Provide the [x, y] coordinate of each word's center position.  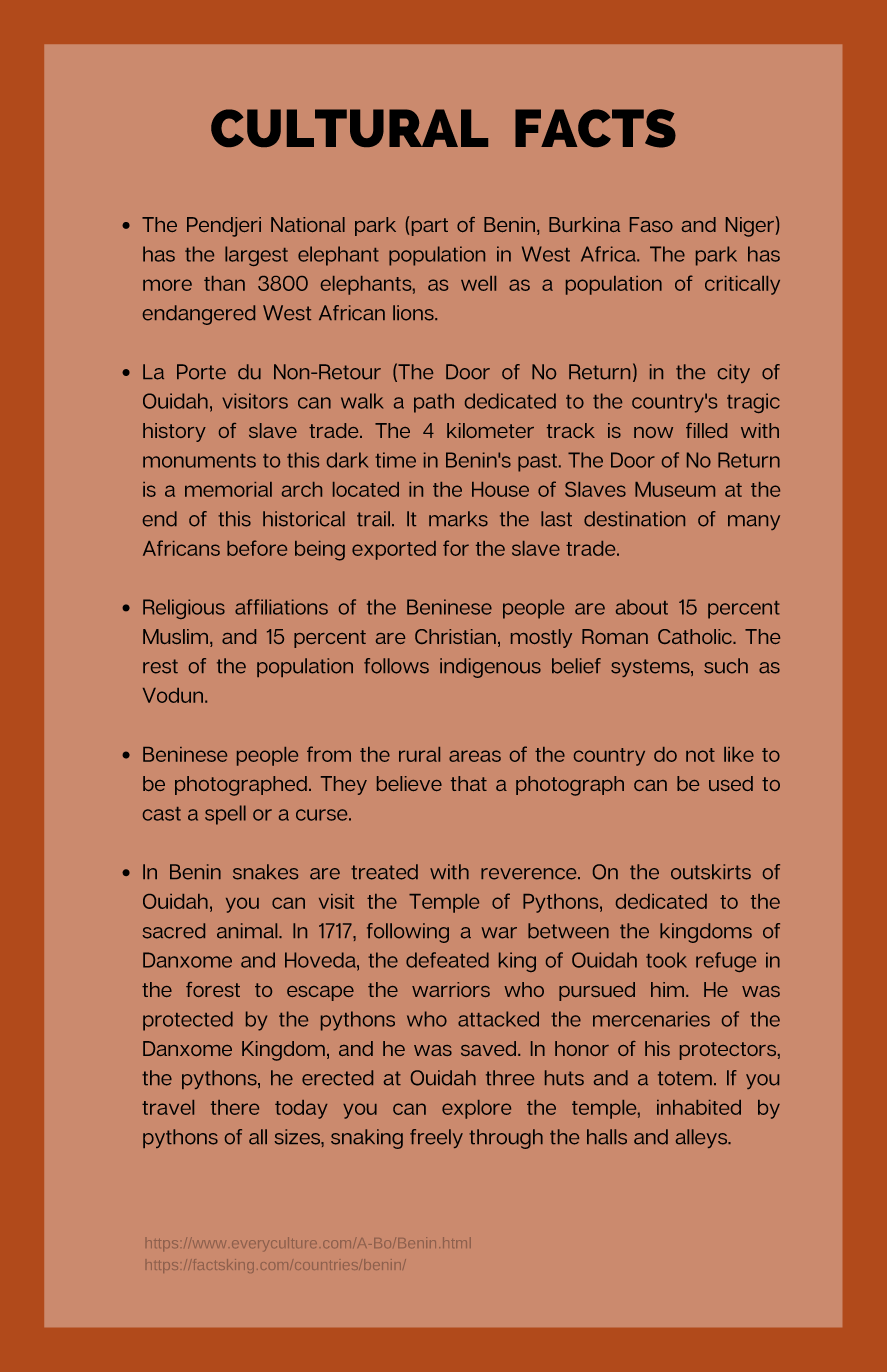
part [430, 227]
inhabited [699, 1107]
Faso [651, 224]
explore [476, 1109]
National [308, 224]
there [235, 1107]
